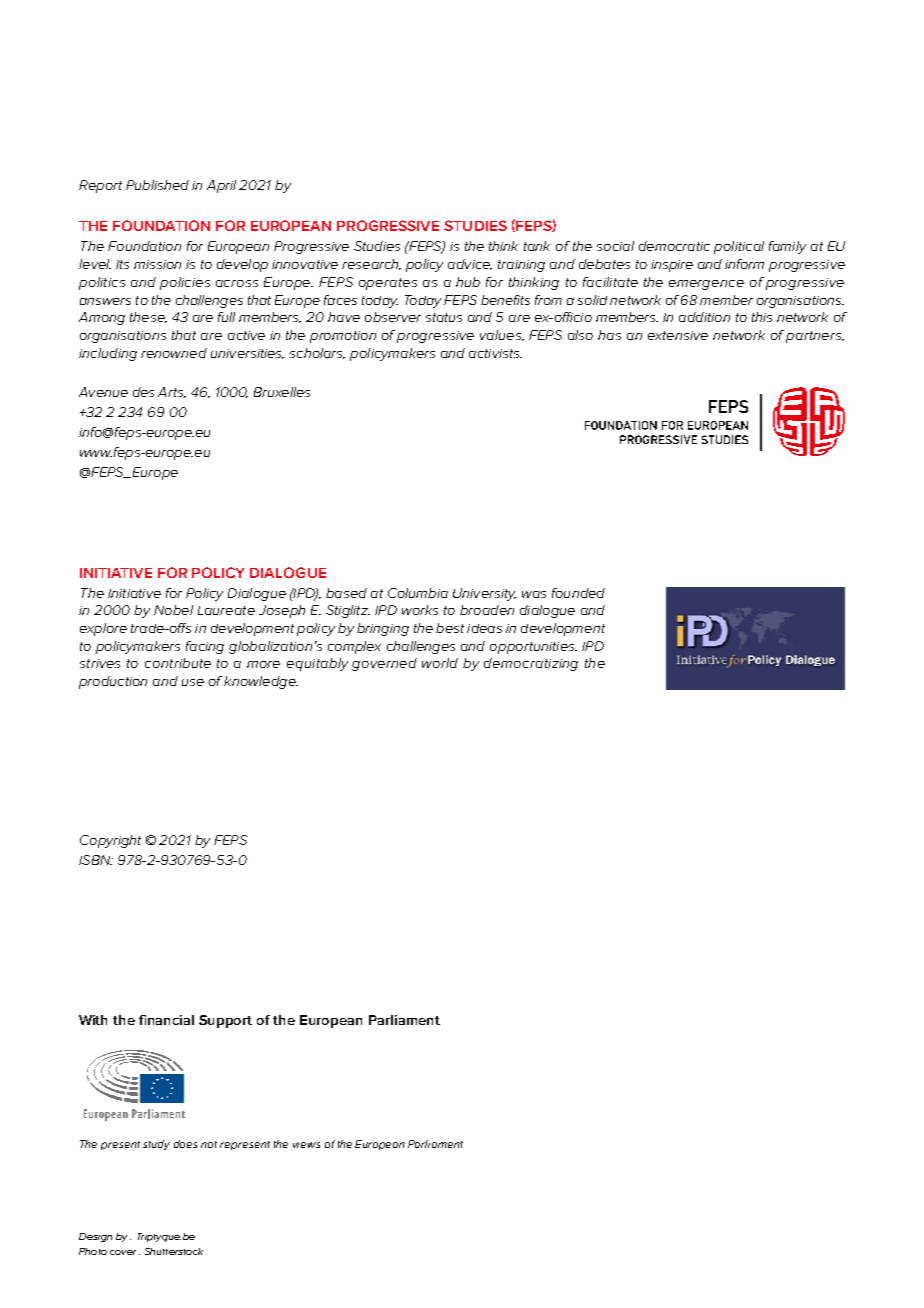 This screenshot has height=1308, width=924. Describe the element at coordinates (174, 1251) in the screenshot. I see `Shutterstock` at that location.
